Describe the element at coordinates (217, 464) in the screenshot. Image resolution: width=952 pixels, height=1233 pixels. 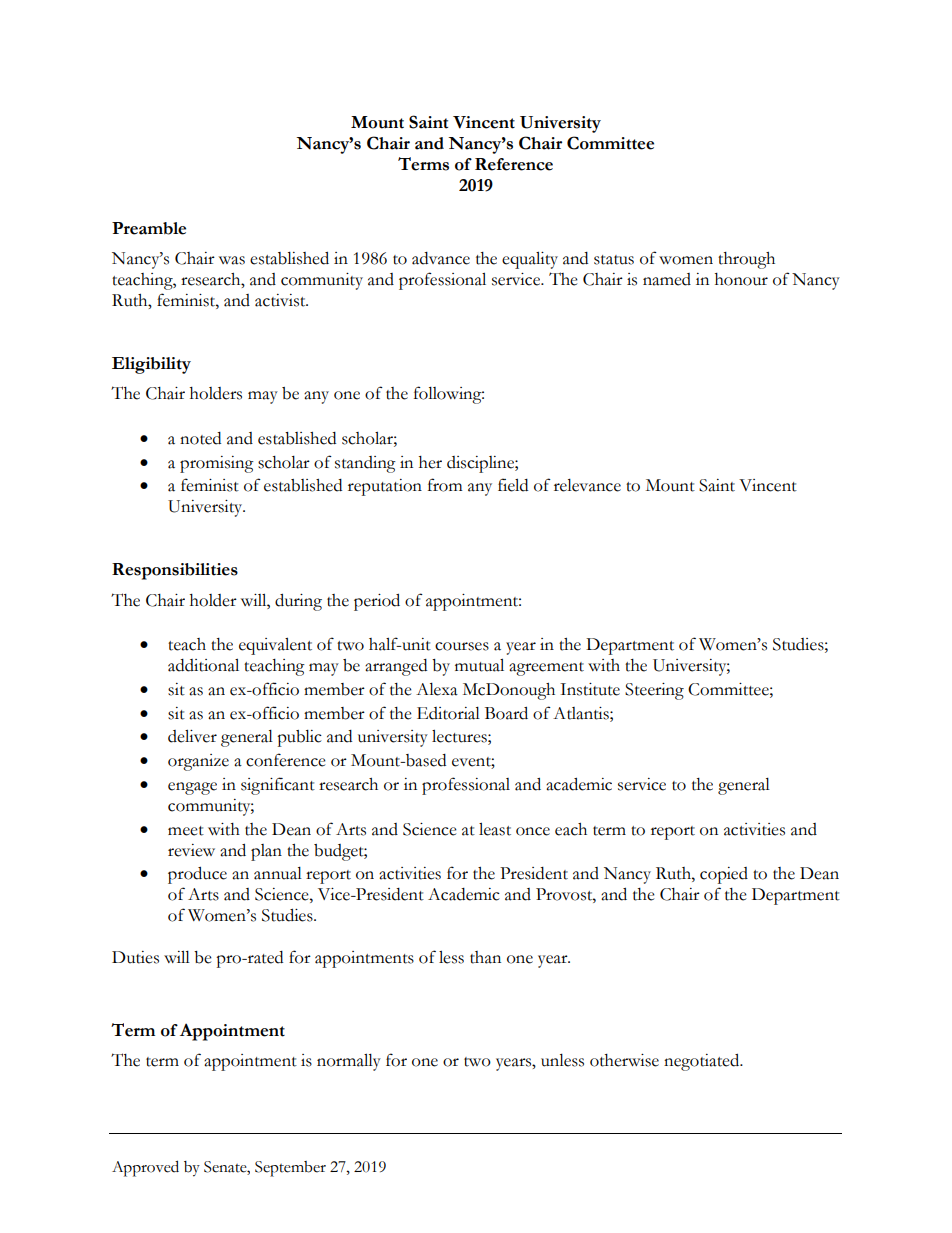
I see `promising` at that location.
